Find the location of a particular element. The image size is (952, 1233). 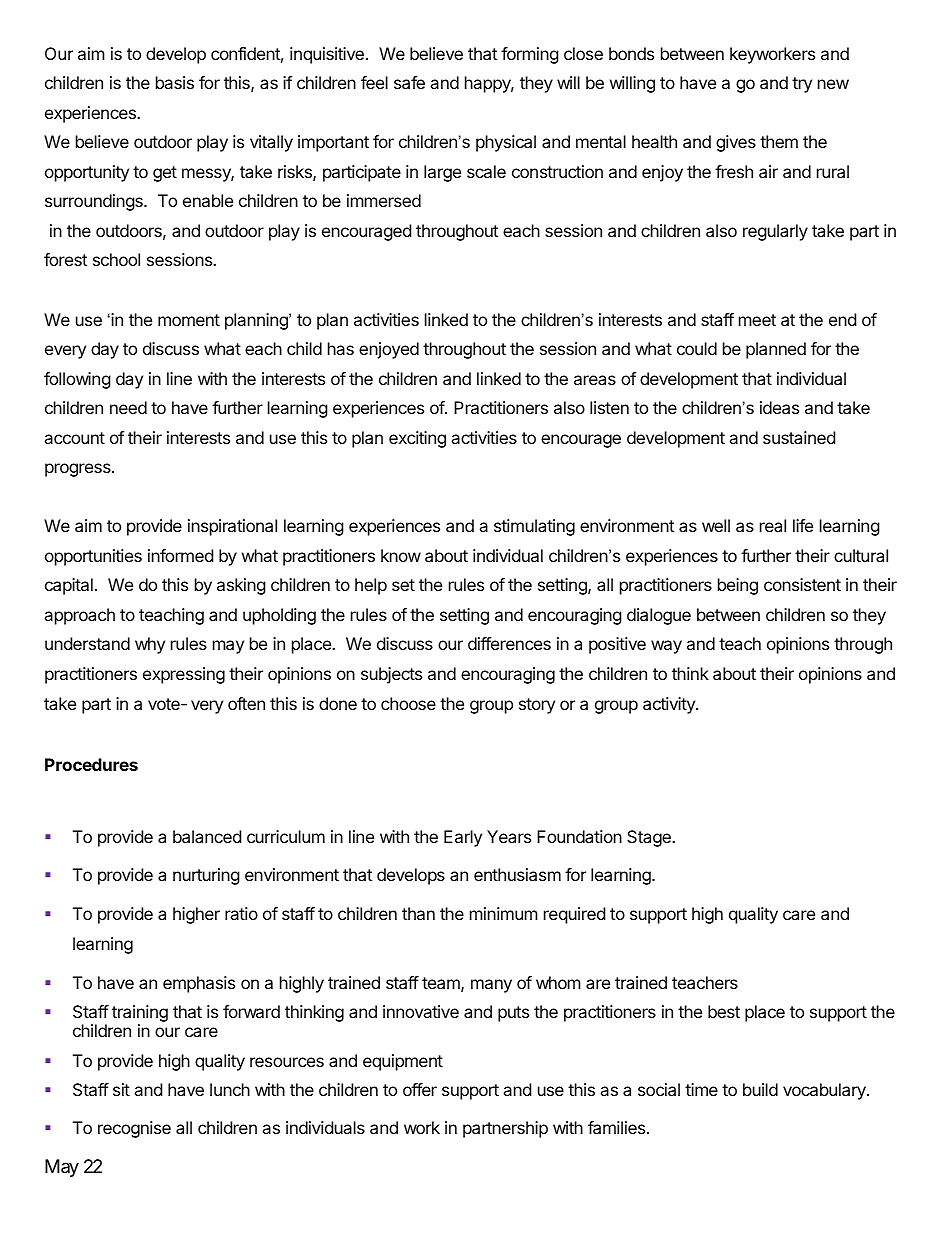

immersed is located at coordinates (384, 200).
